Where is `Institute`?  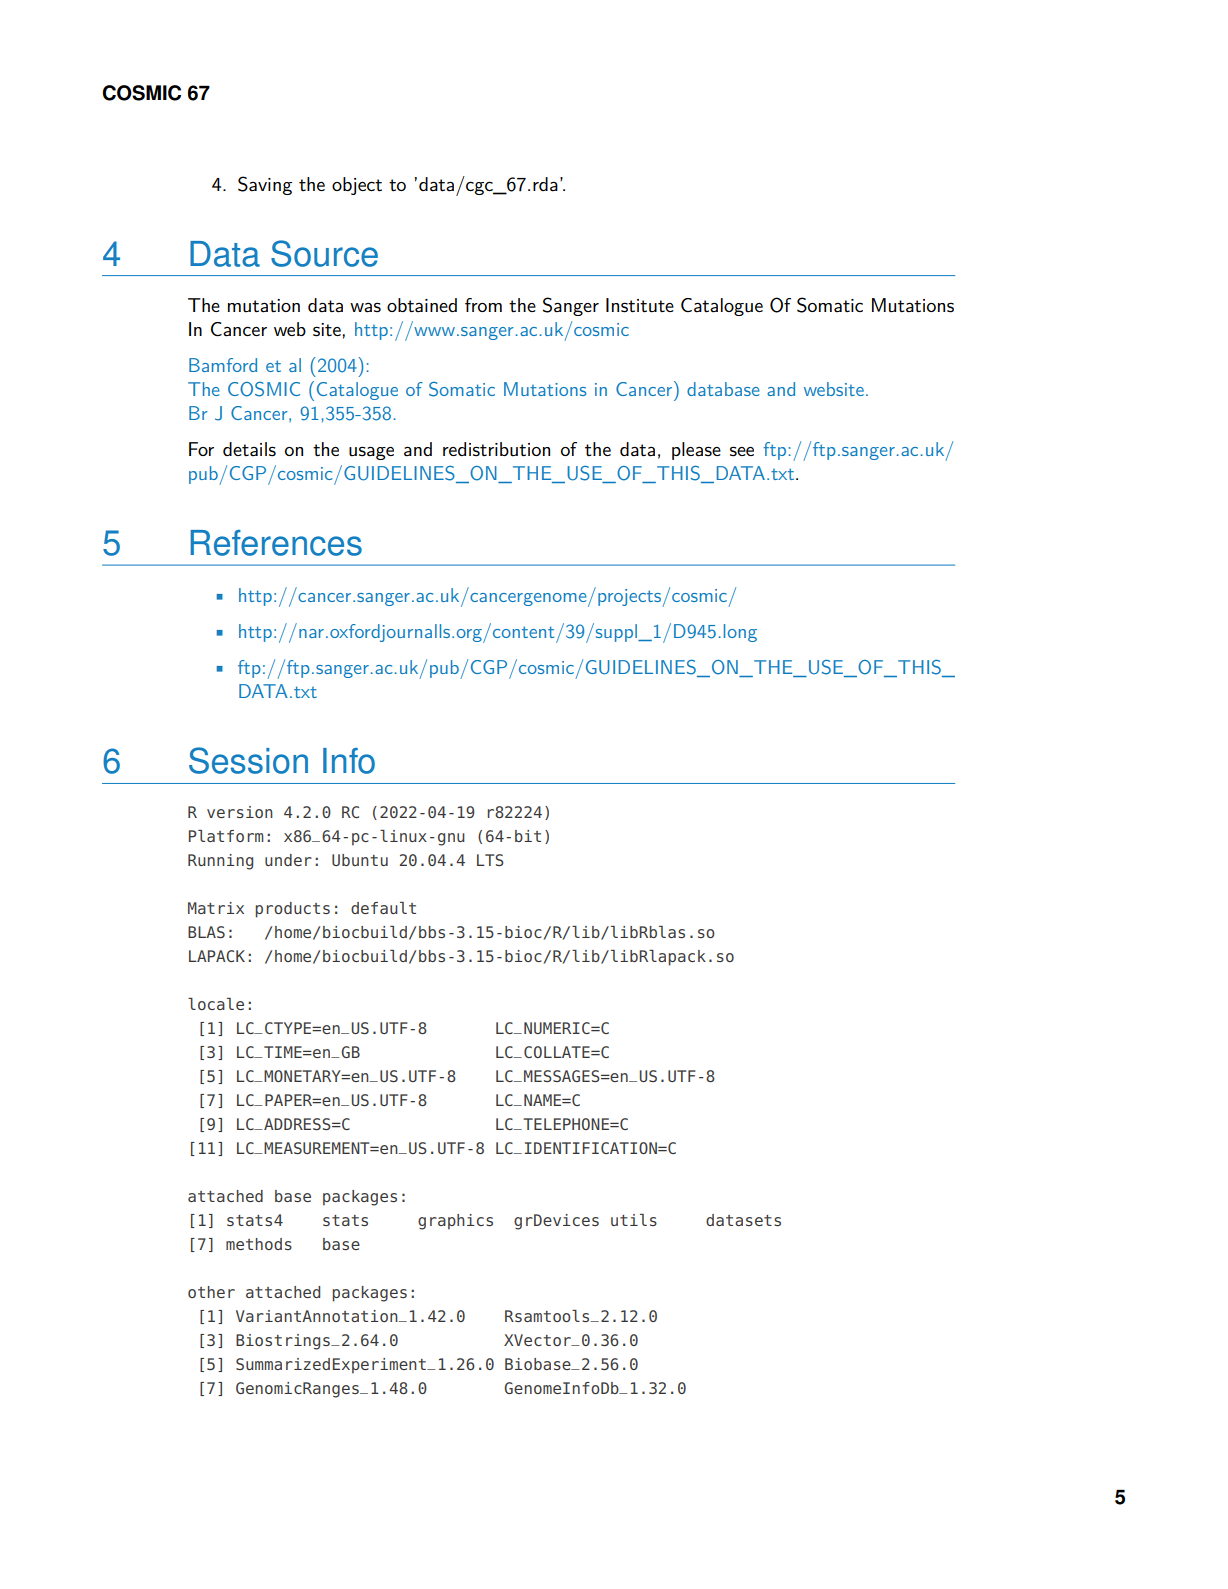
Institute is located at coordinates (640, 305).
